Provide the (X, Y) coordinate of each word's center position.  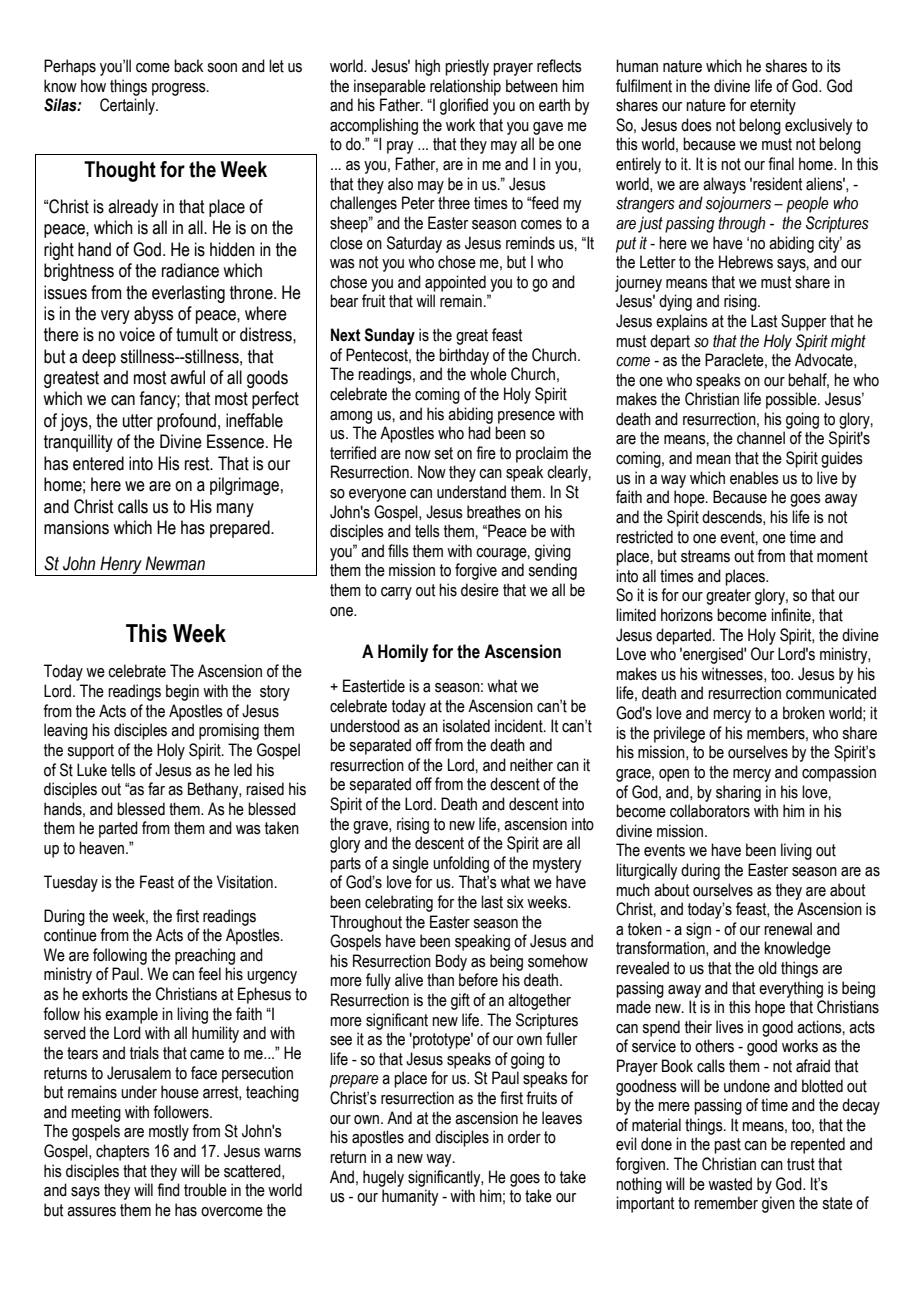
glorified (464, 106)
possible (792, 400)
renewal (788, 929)
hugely (383, 1178)
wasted (730, 1184)
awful (187, 377)
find (168, 1190)
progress (180, 89)
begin (182, 692)
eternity (773, 106)
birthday (464, 356)
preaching (205, 956)
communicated (831, 693)
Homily (403, 653)
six (515, 902)
